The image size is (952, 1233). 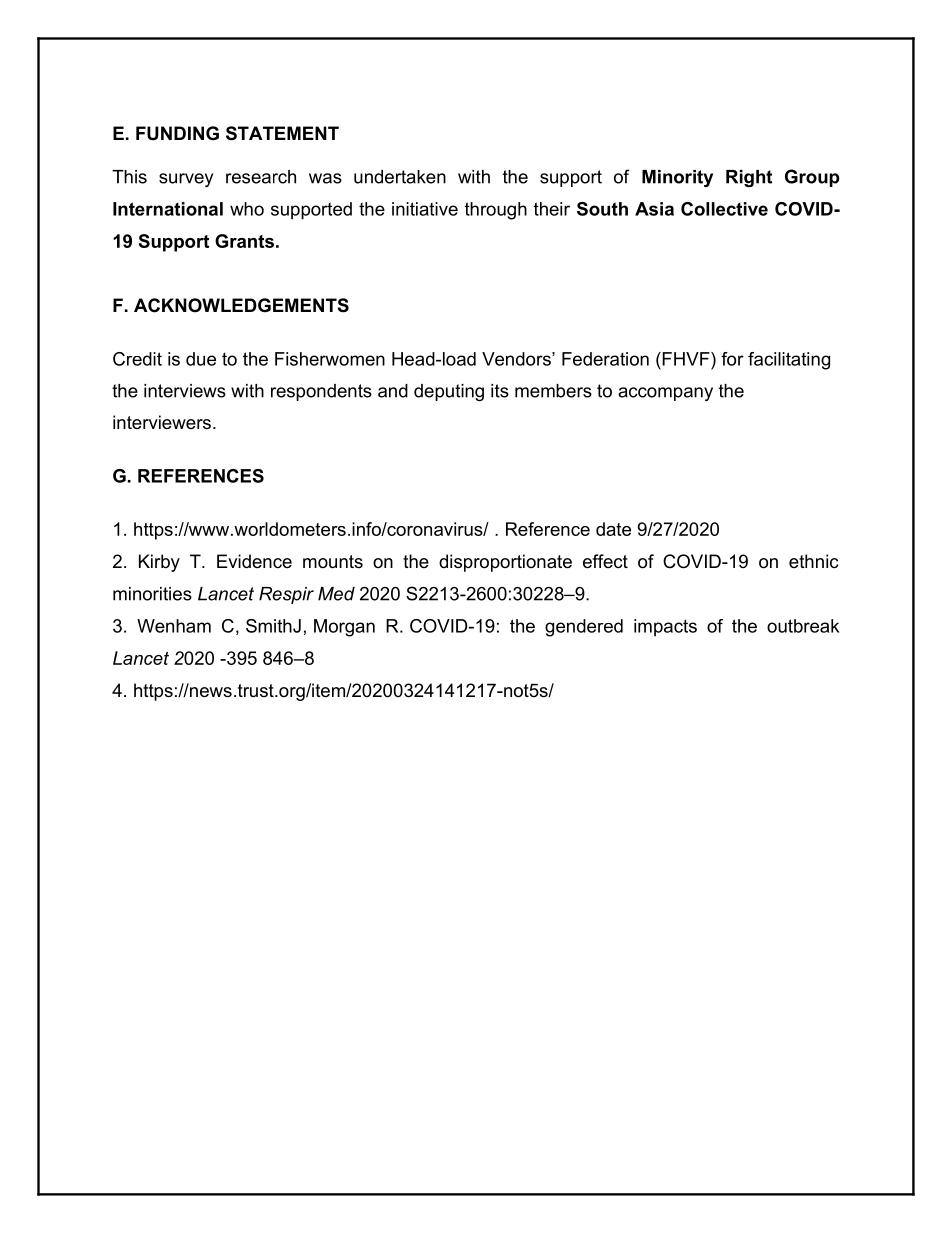 What do you see at coordinates (732, 359) in the screenshot?
I see `for` at bounding box center [732, 359].
